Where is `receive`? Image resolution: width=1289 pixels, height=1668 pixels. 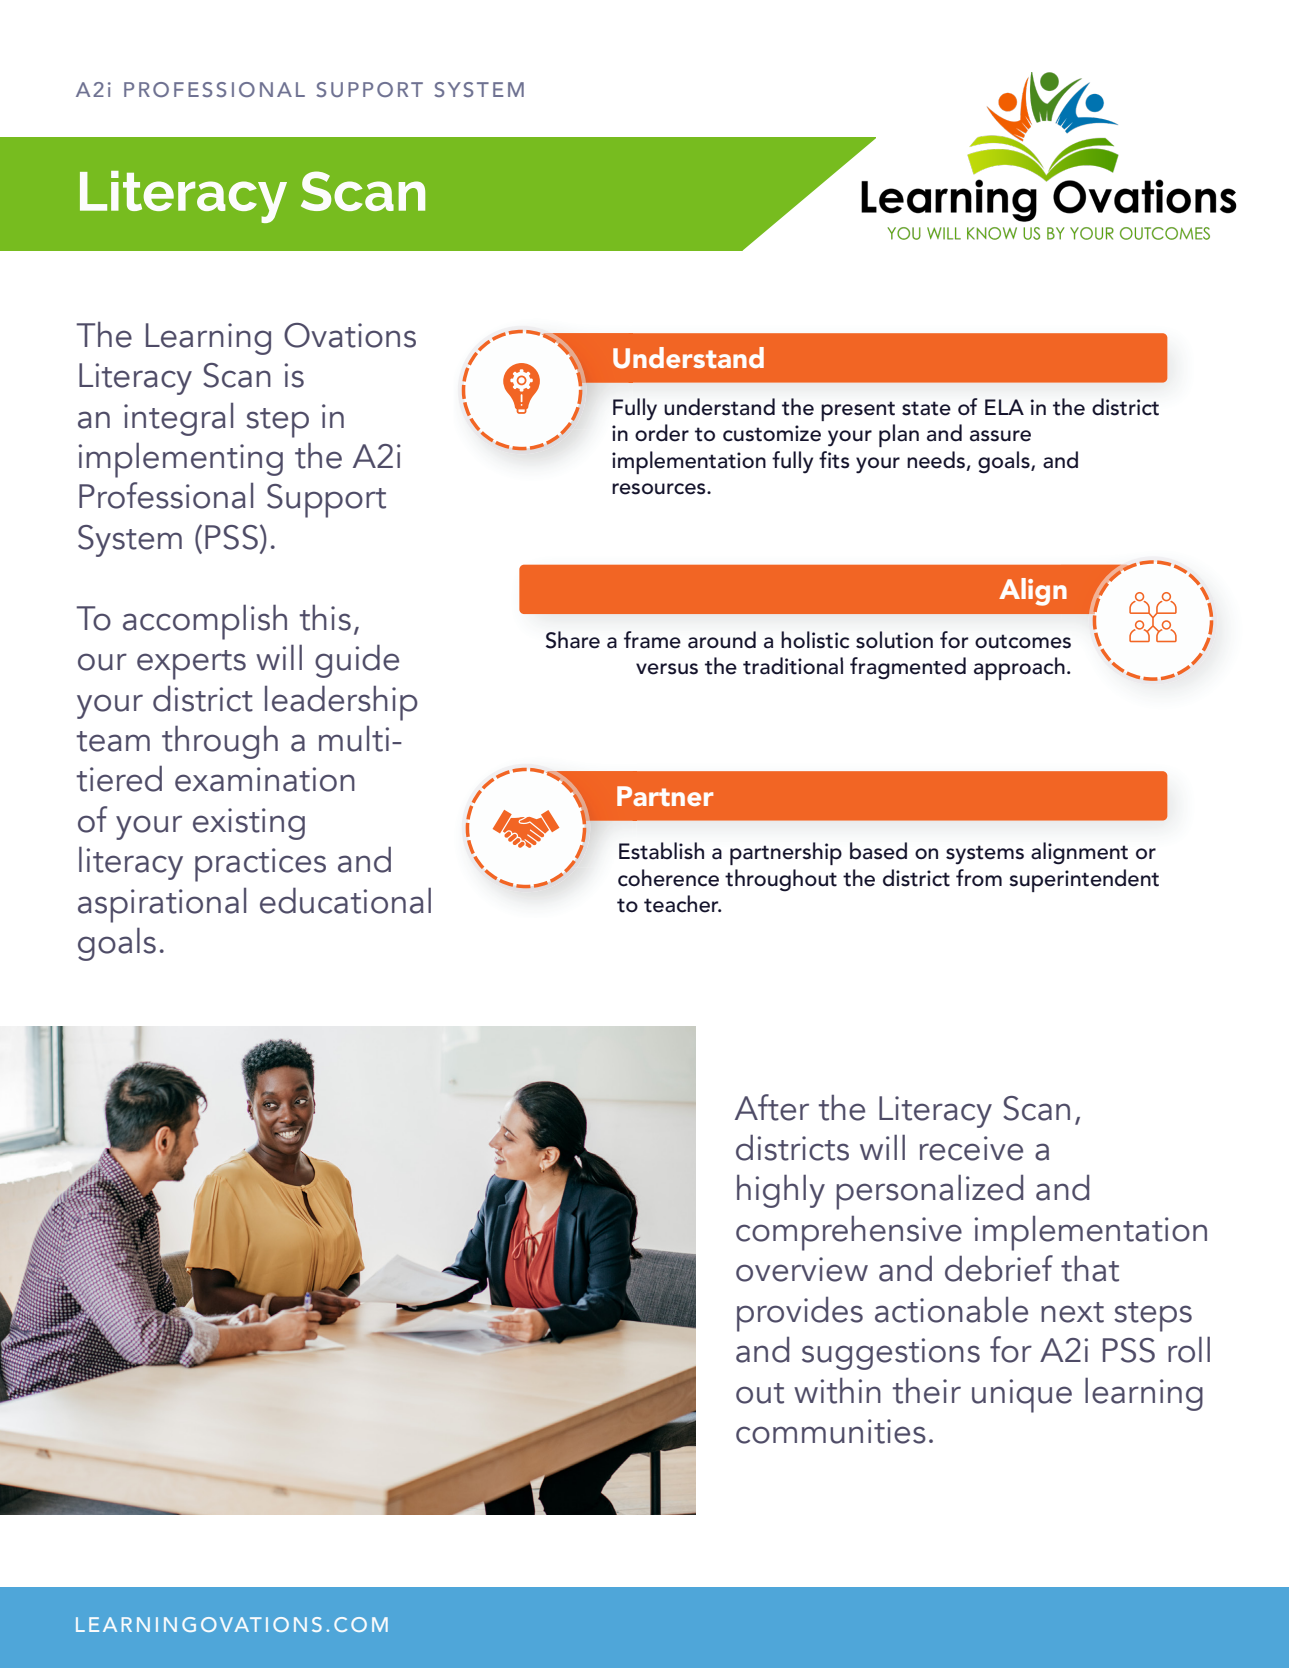
receive is located at coordinates (971, 1148).
